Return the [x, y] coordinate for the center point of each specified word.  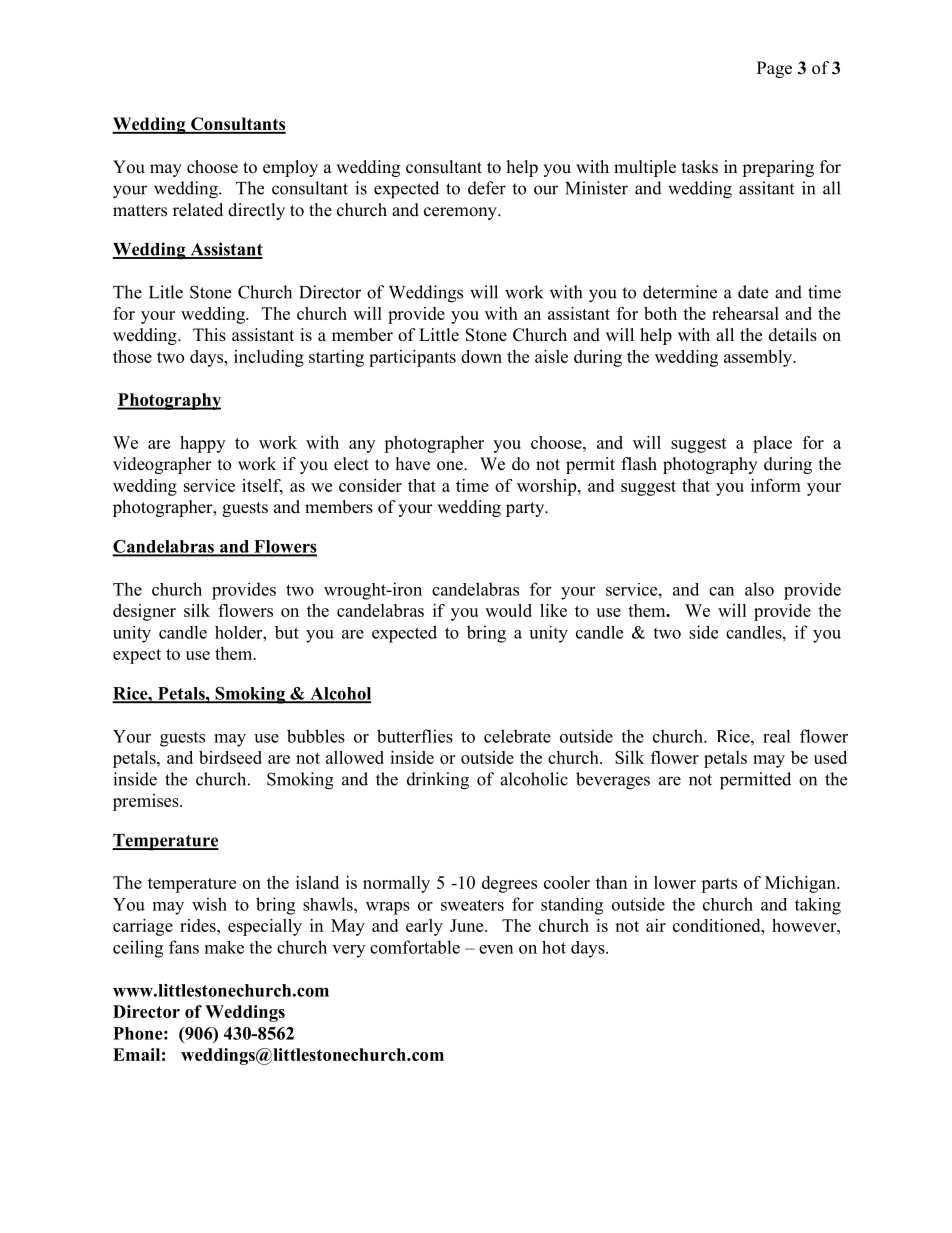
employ [290, 168]
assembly [759, 358]
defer [487, 188]
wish [209, 904]
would [508, 610]
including [269, 358]
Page [774, 69]
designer [144, 612]
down [481, 356]
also [759, 589]
